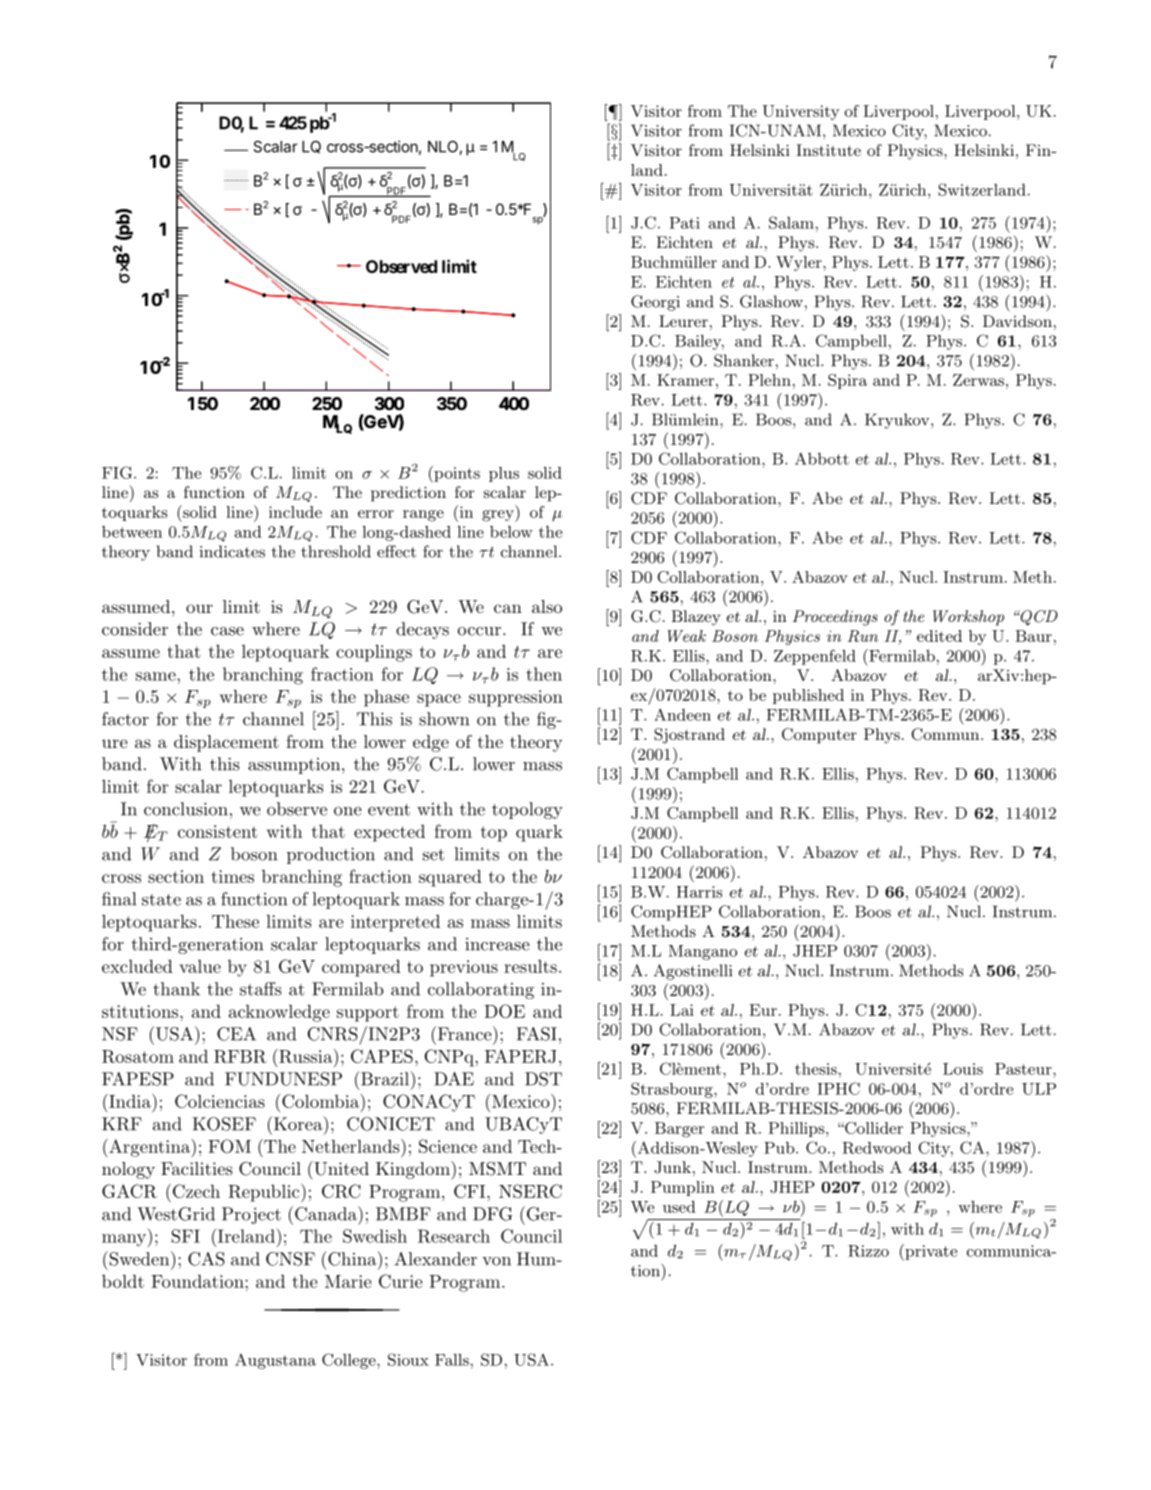  What do you see at coordinates (963, 1069) in the document?
I see `Louis` at bounding box center [963, 1069].
